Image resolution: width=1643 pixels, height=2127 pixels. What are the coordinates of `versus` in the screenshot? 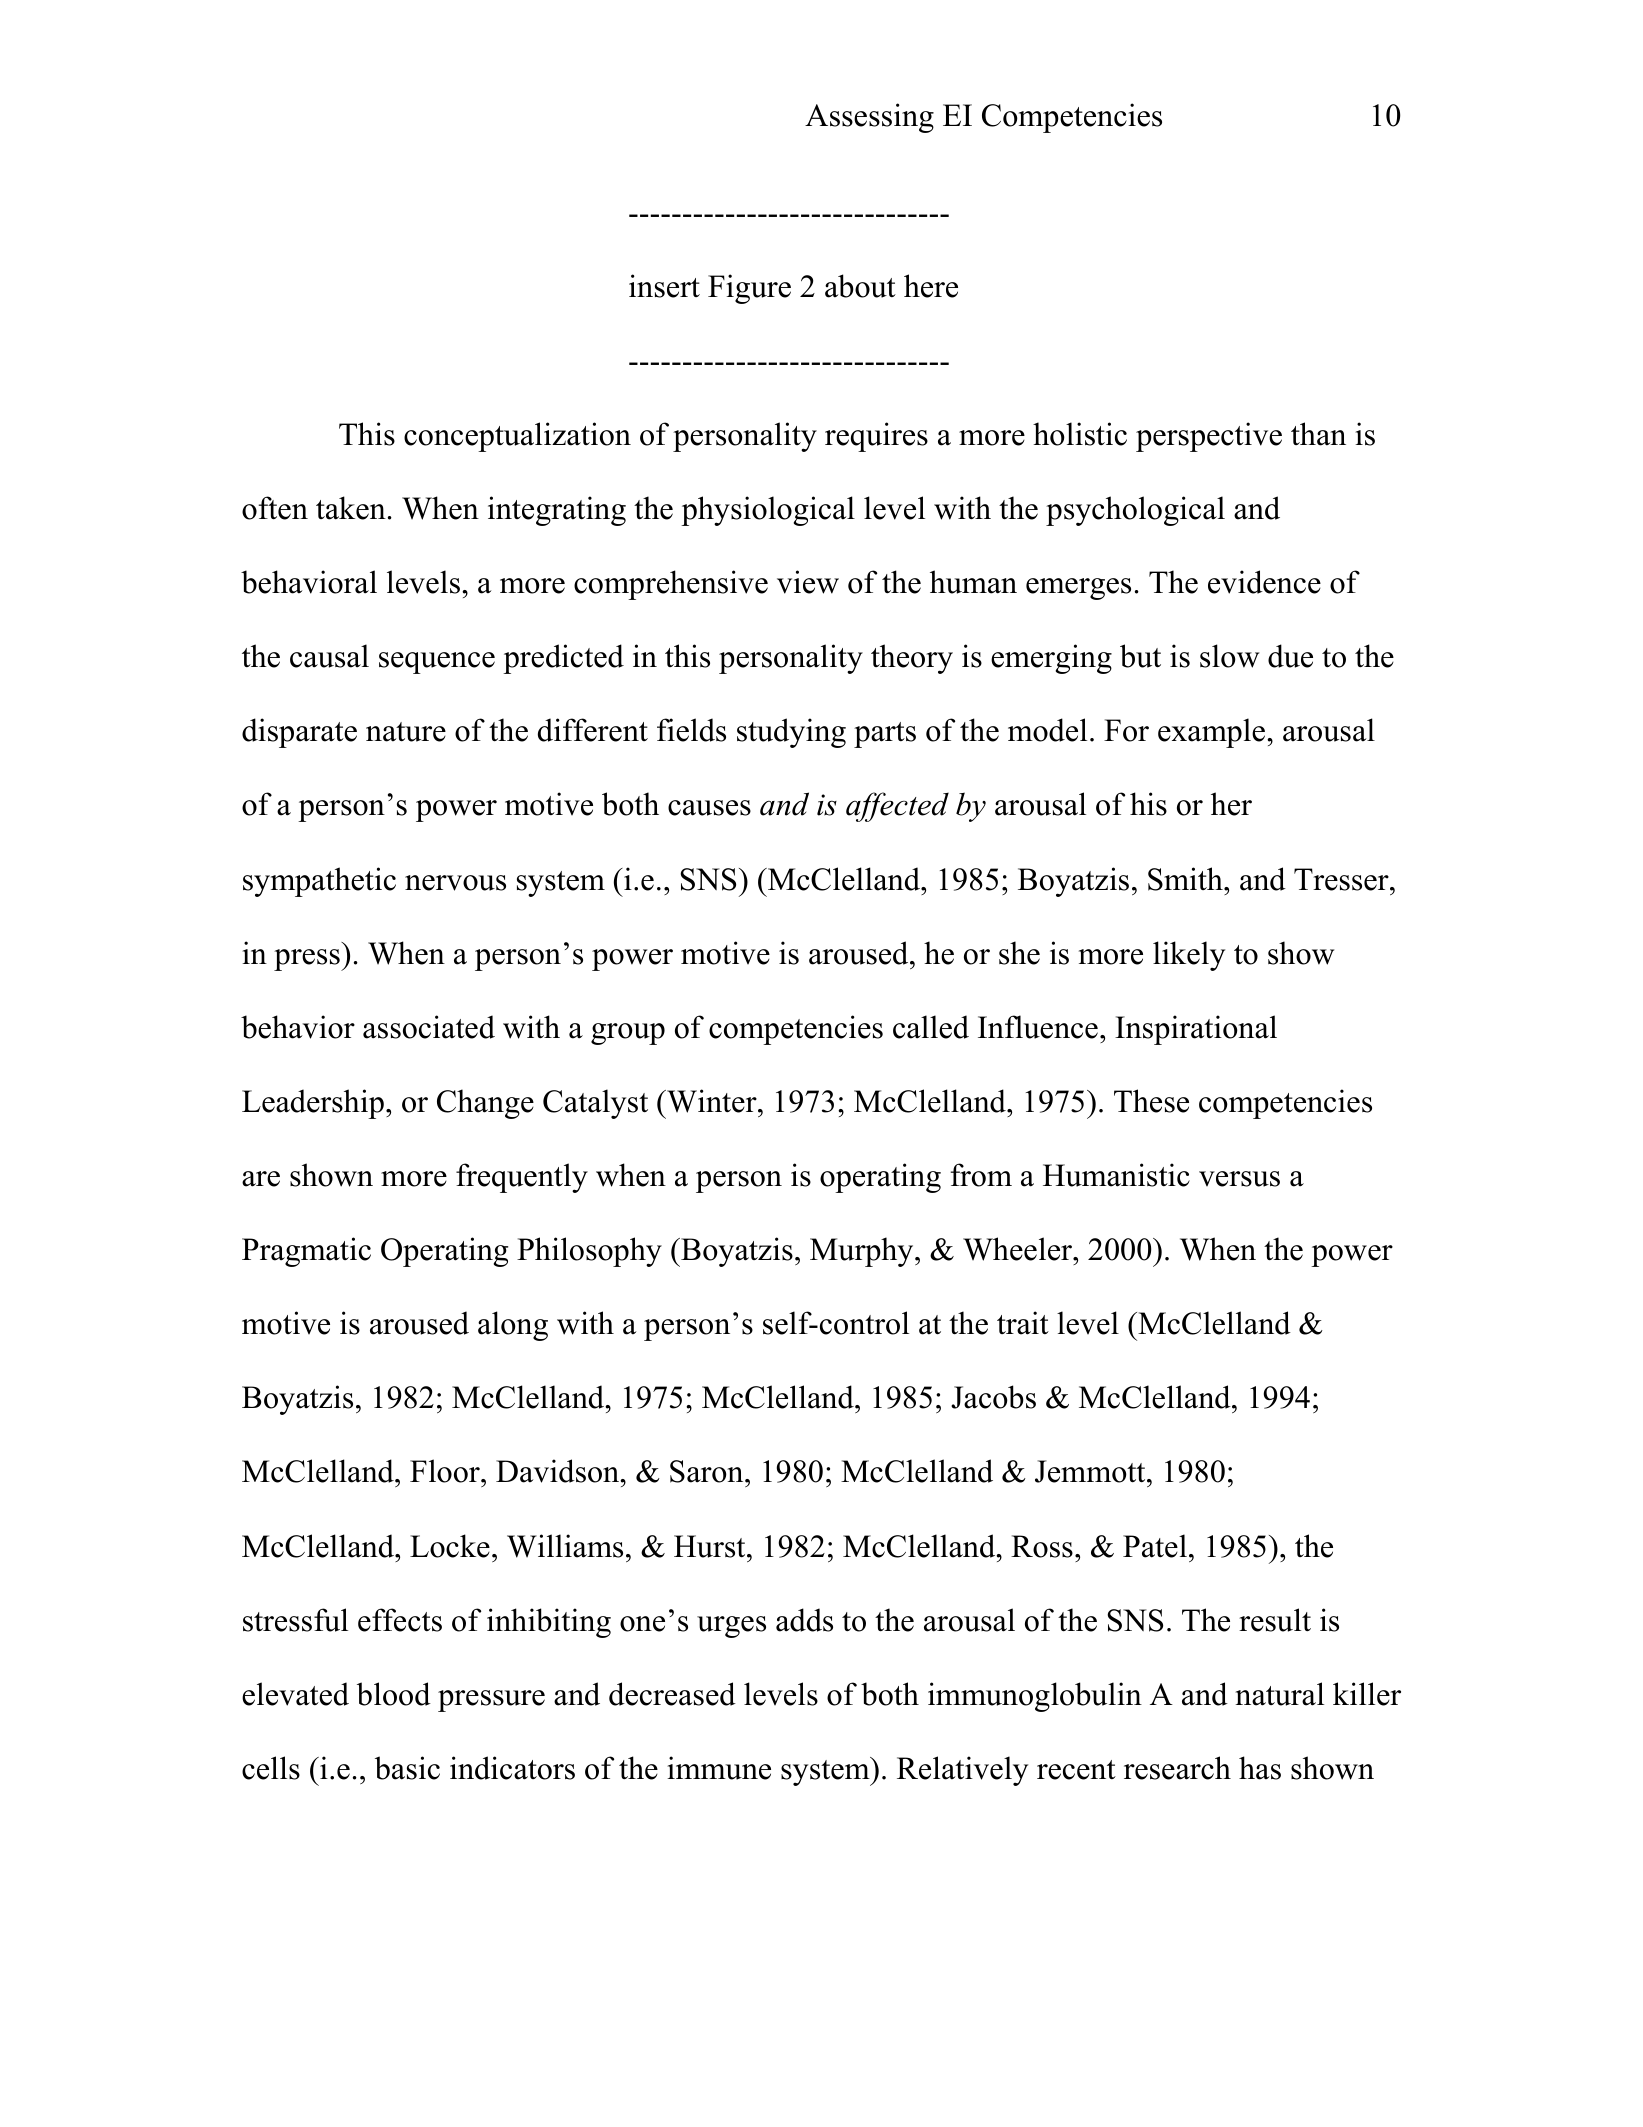 It's located at (1239, 1179).
